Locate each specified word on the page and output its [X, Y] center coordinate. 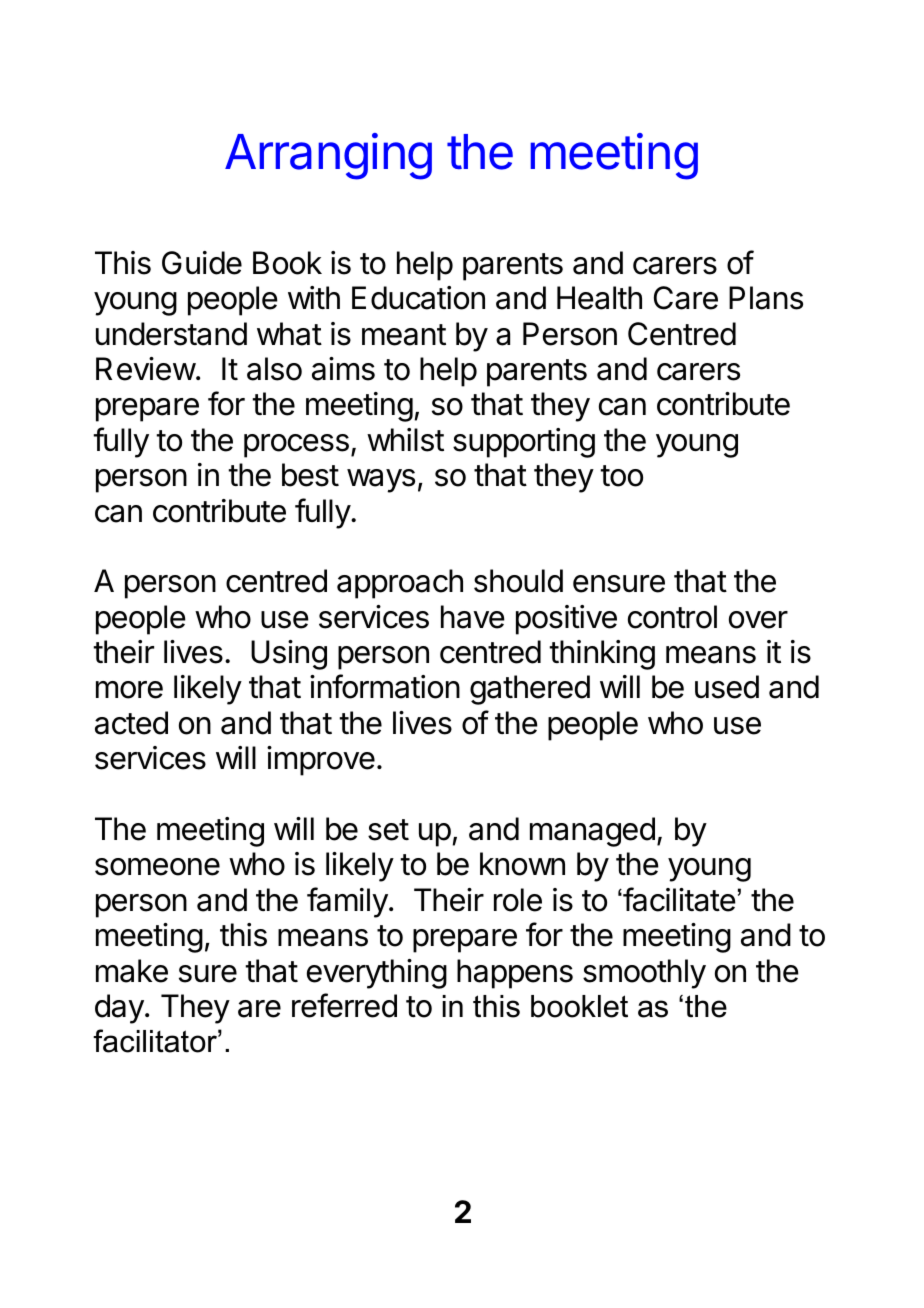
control [672, 617]
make [132, 971]
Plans [766, 298]
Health [599, 298]
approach [400, 584]
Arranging [328, 156]
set [388, 830]
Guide [202, 263]
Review [146, 369]
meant [404, 335]
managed [592, 832]
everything [377, 974]
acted [131, 723]
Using [289, 655]
